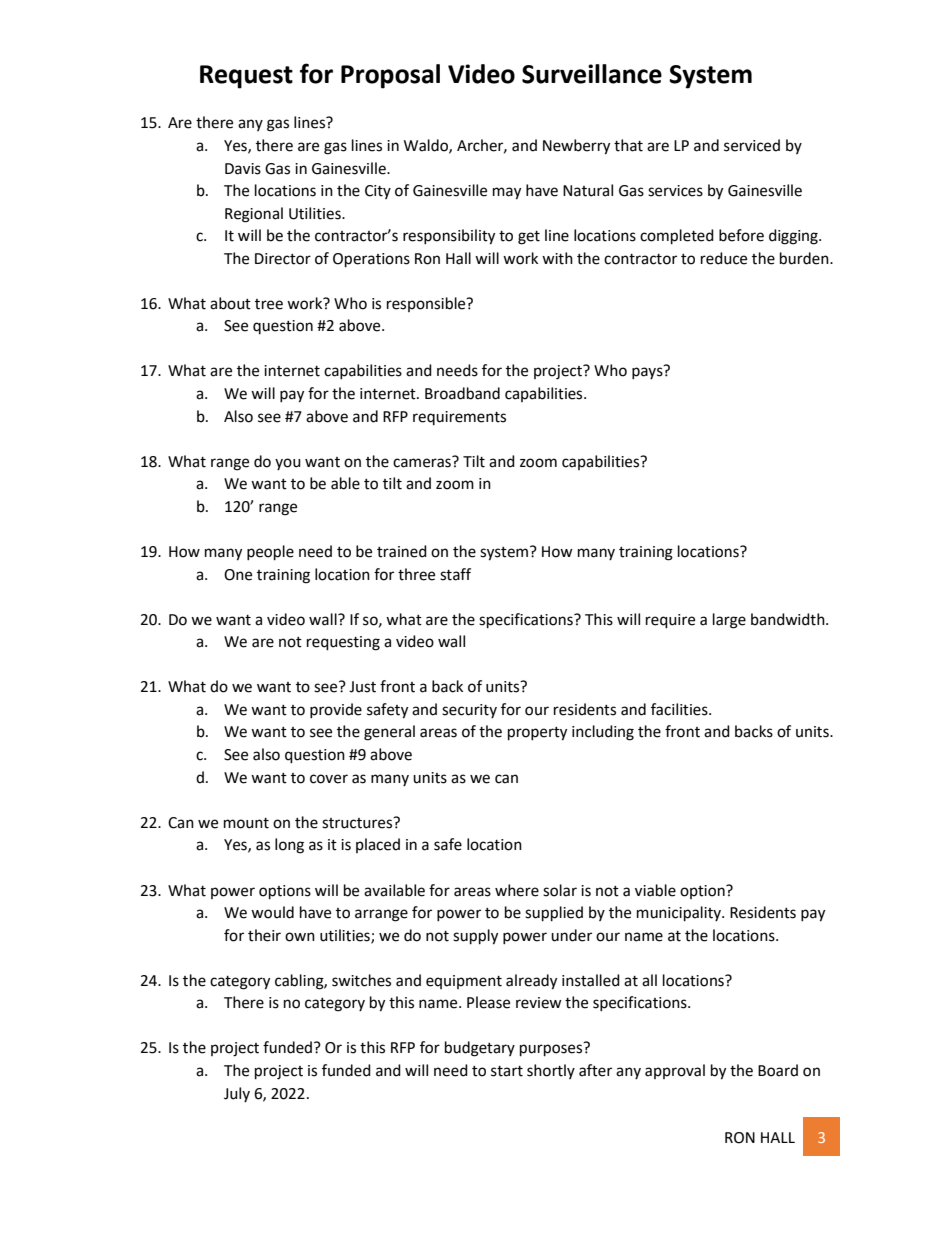 The width and height of the document is (952, 1233). Describe the element at coordinates (289, 846) in the document. I see `long` at that location.
